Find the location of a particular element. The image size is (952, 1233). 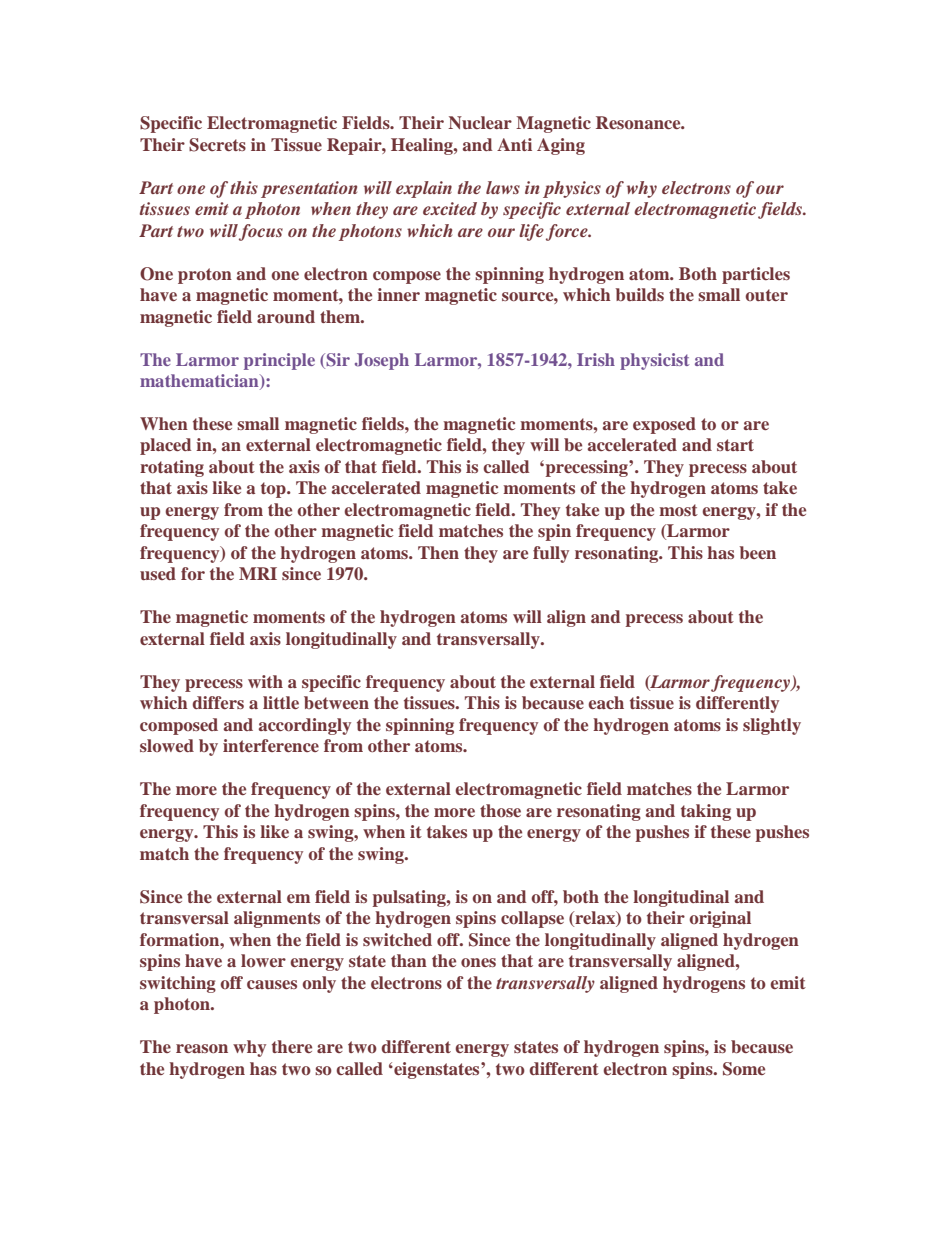

Then is located at coordinates (438, 552).
